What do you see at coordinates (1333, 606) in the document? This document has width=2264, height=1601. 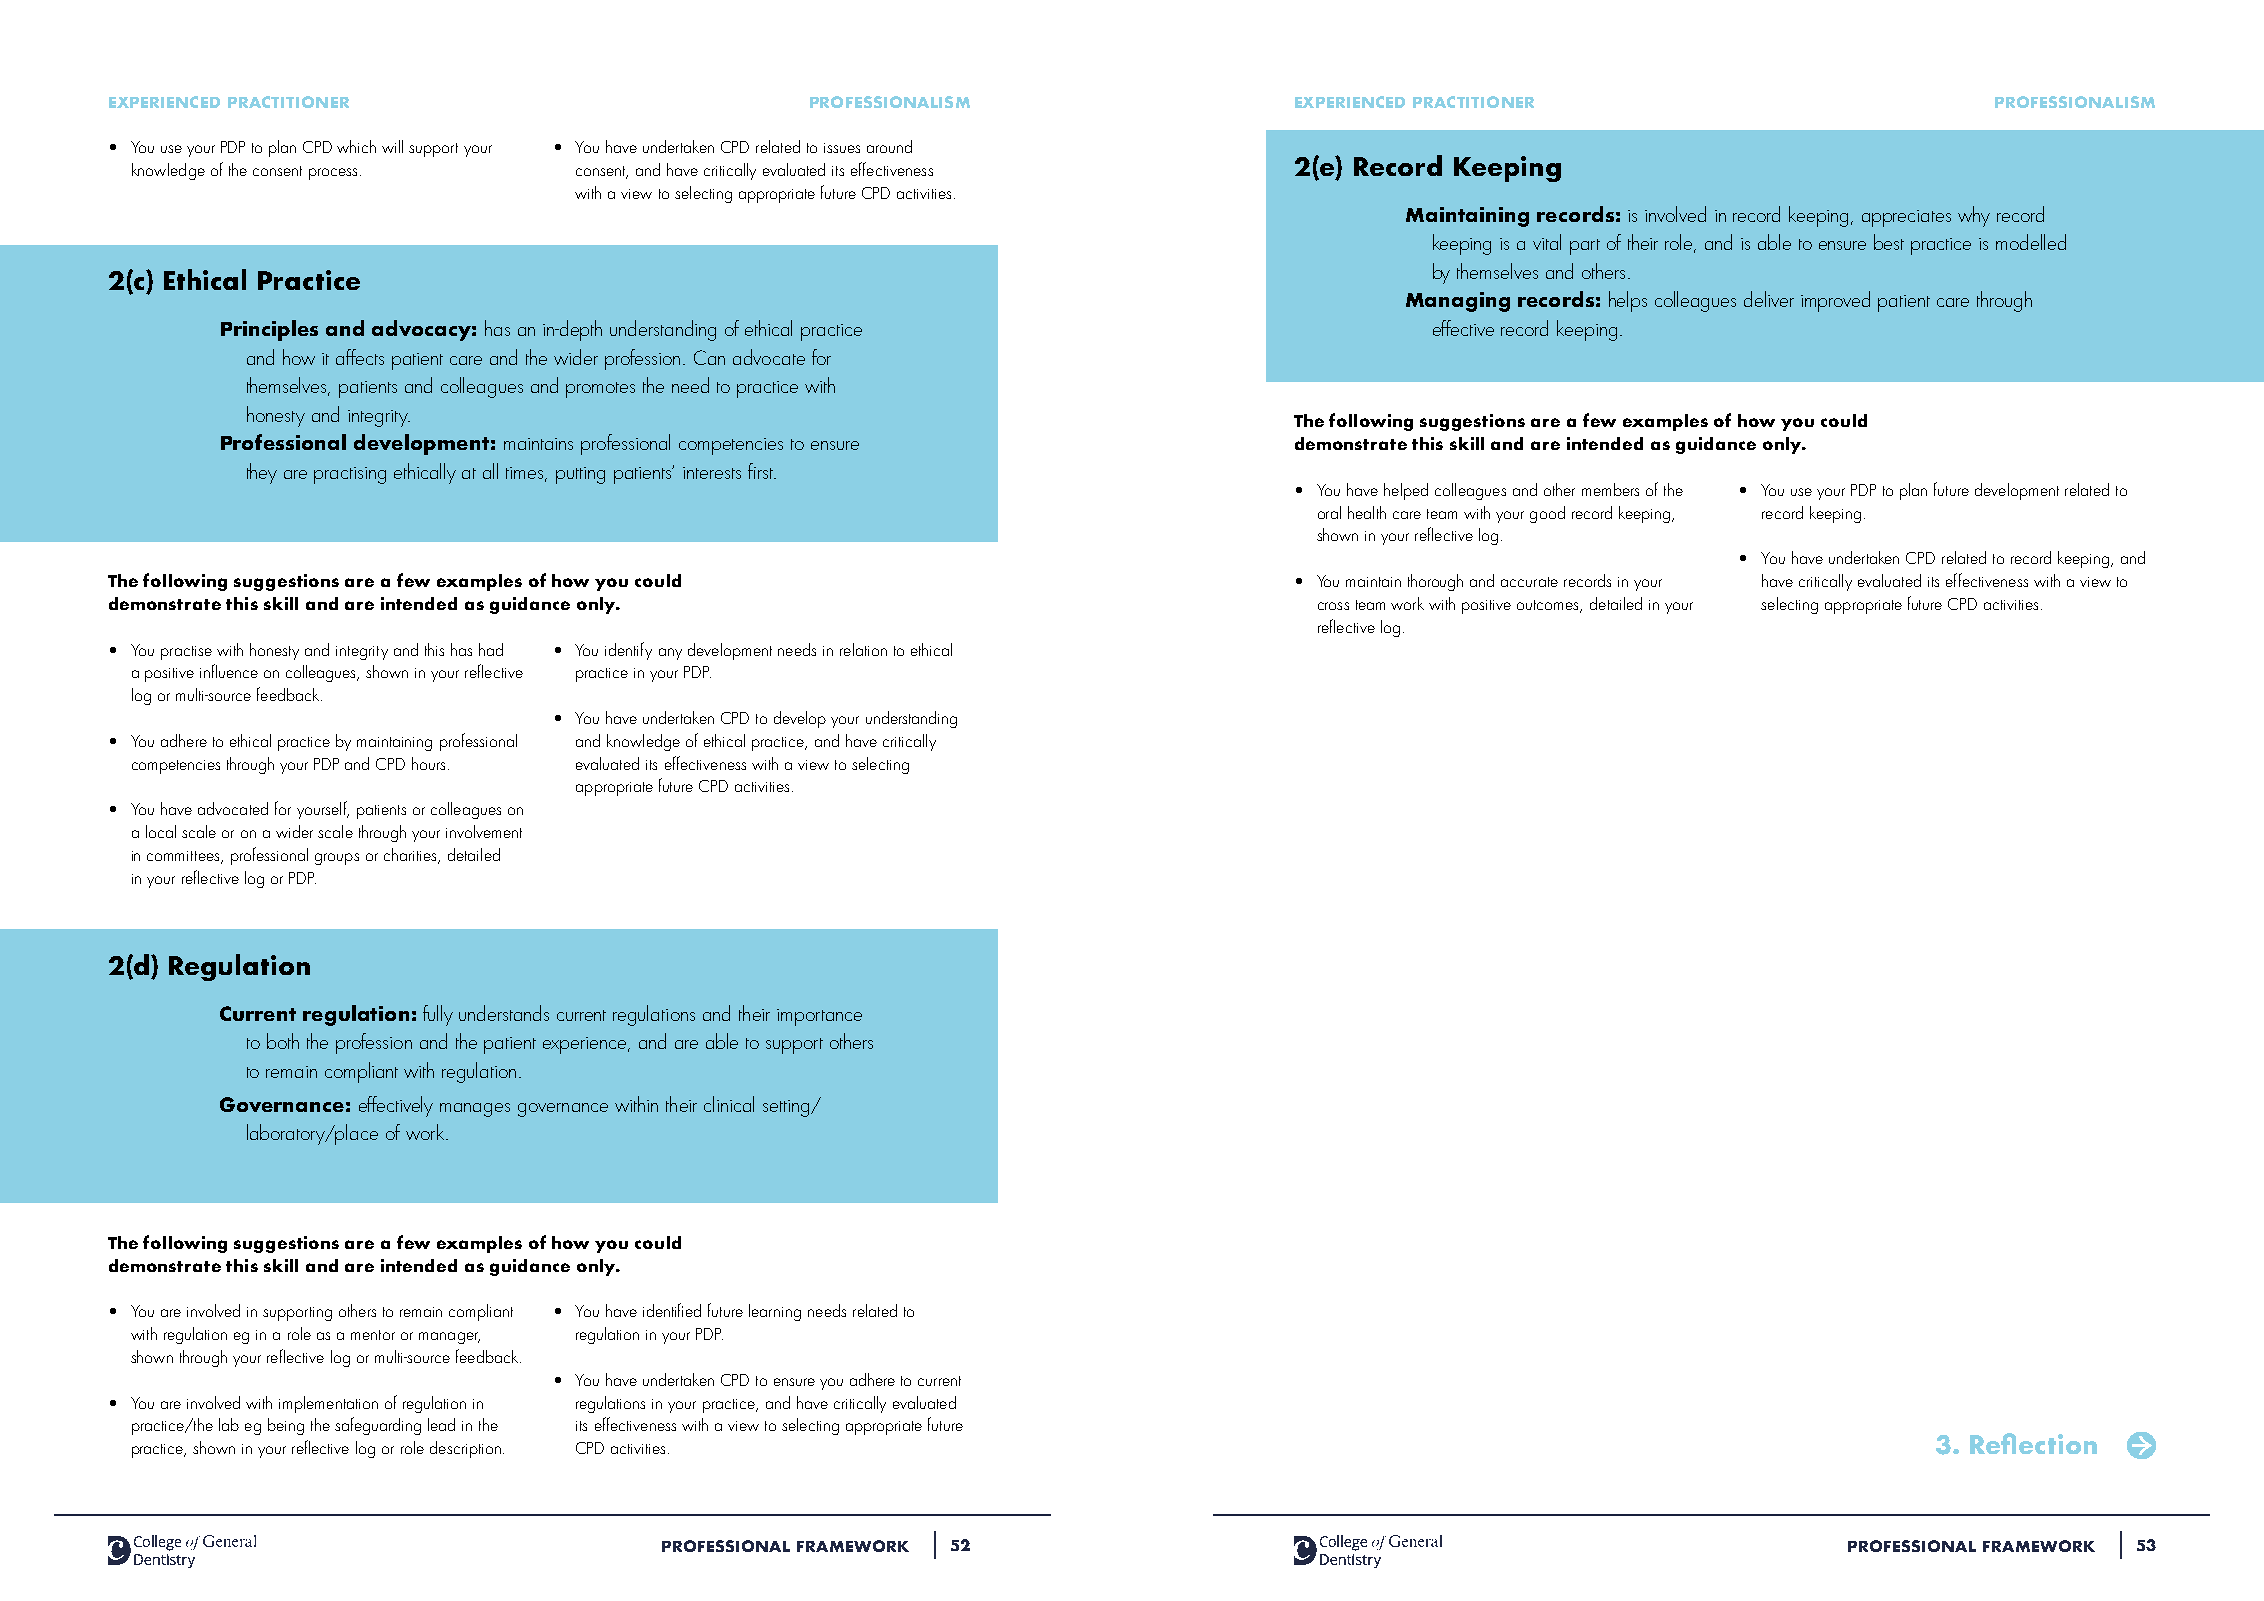 I see `cross` at bounding box center [1333, 606].
